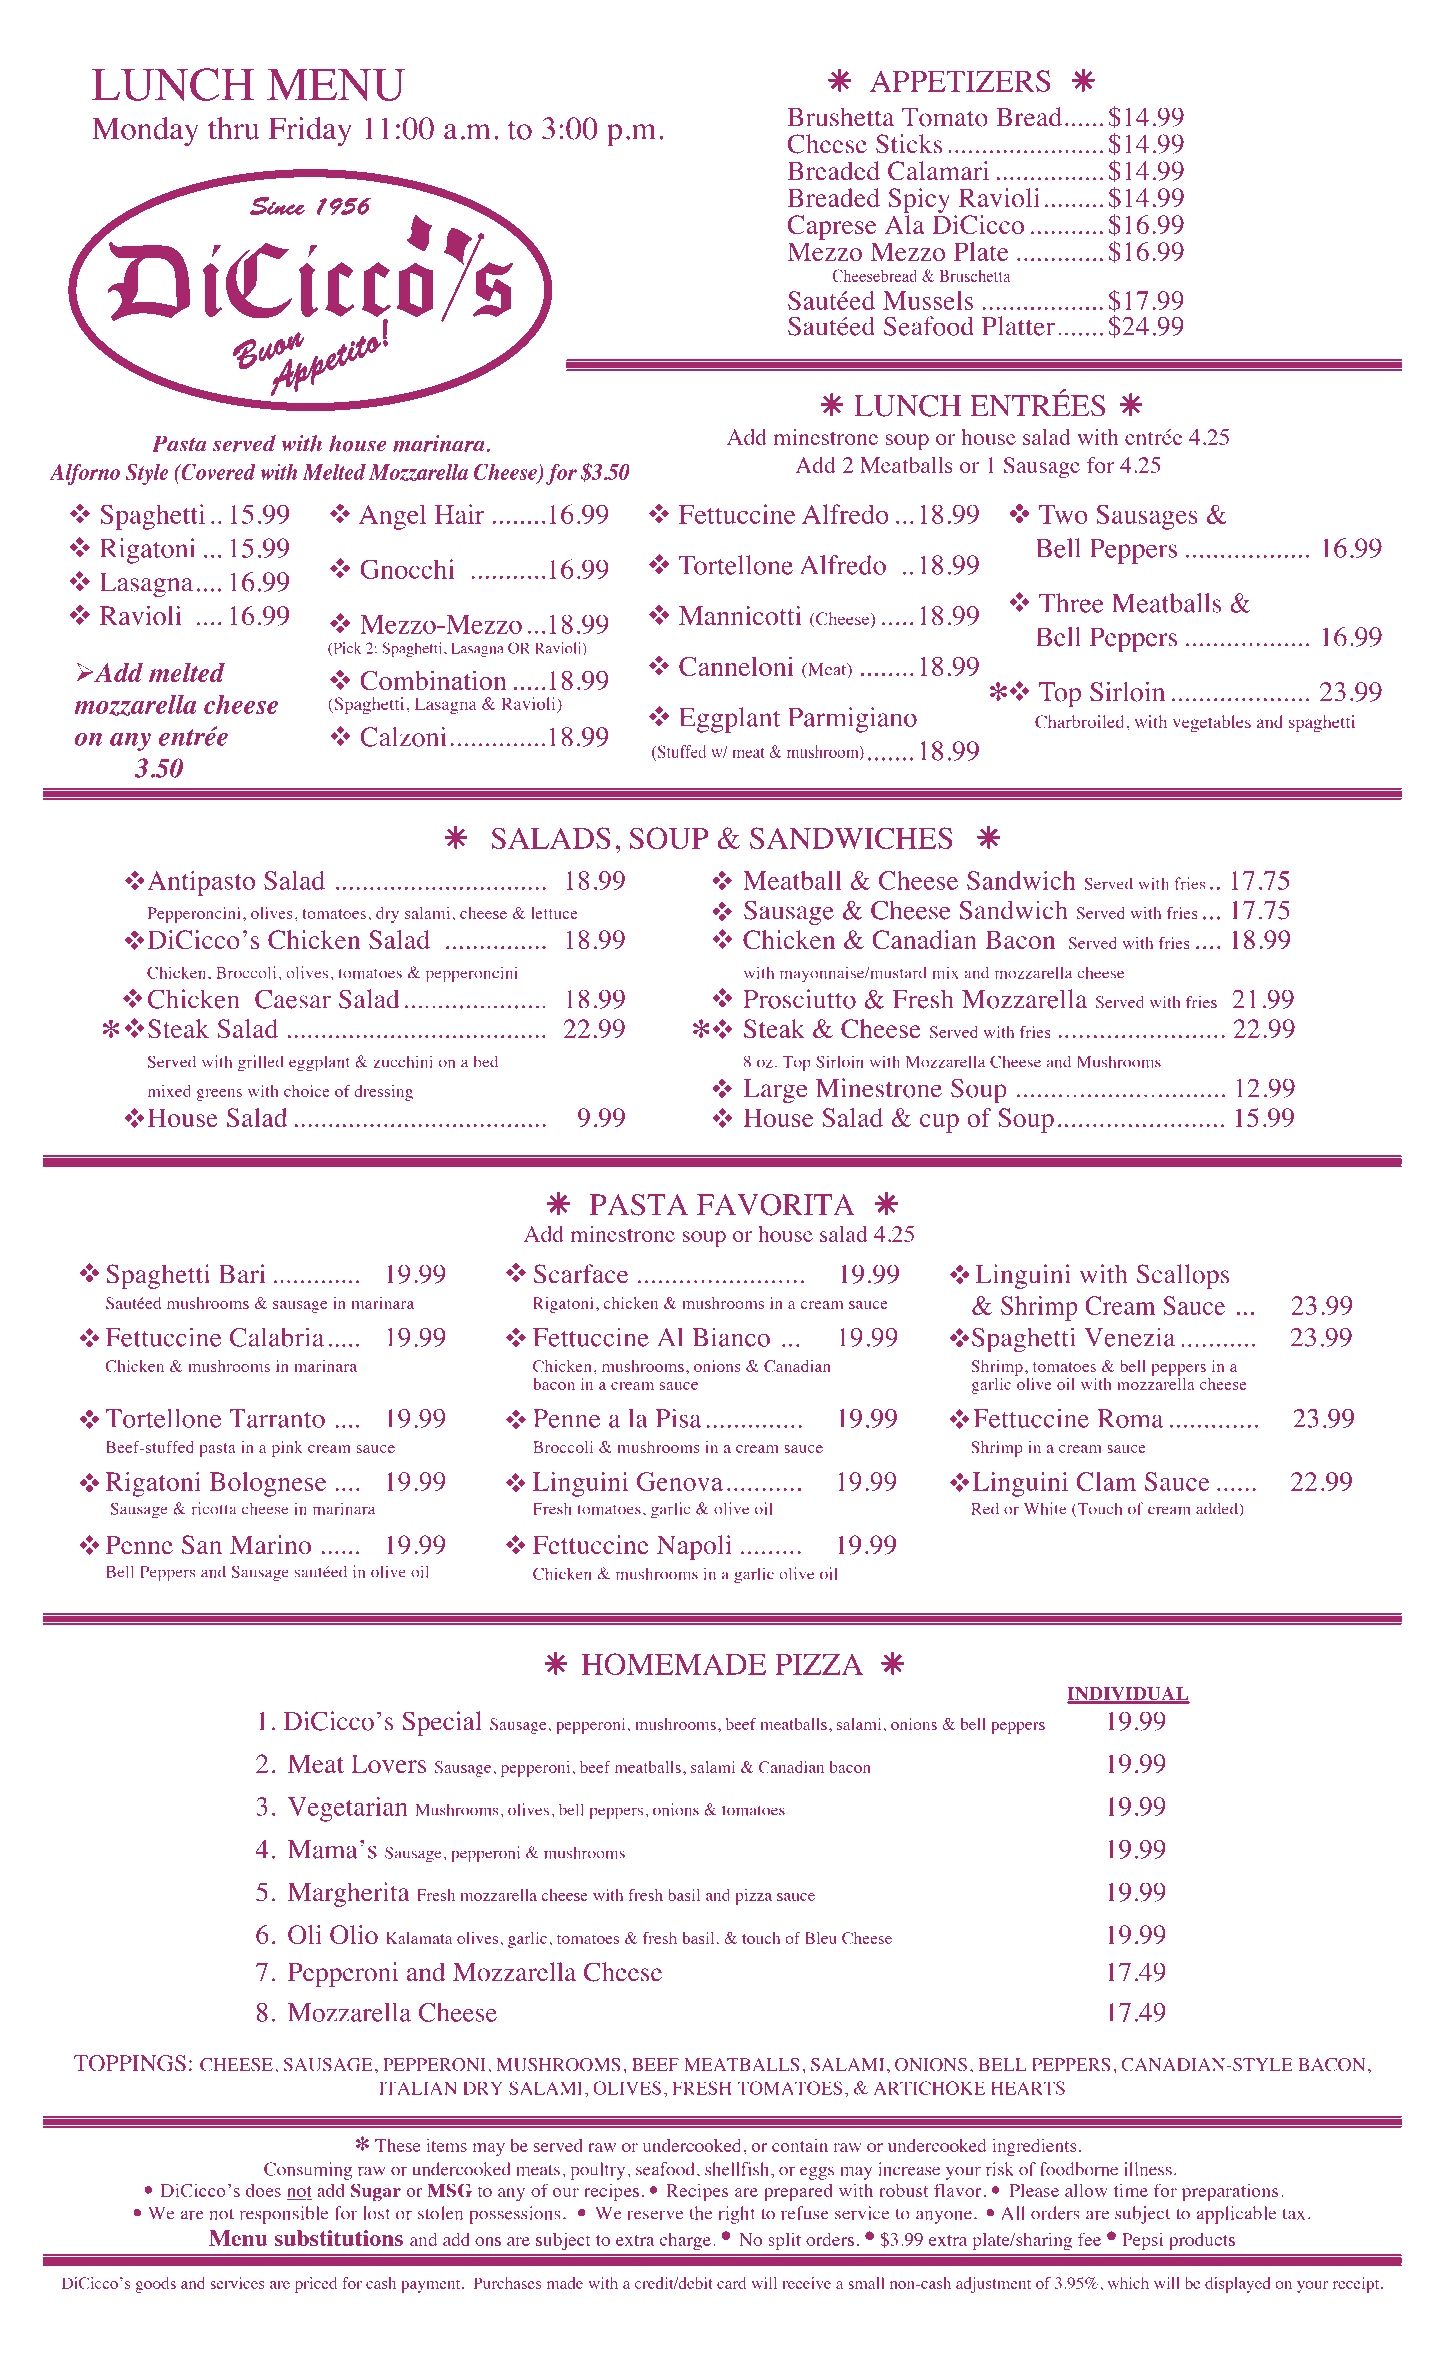 Image resolution: width=1443 pixels, height=2376 pixels. Describe the element at coordinates (960, 81) in the screenshot. I see `APPETIZERS` at that location.
